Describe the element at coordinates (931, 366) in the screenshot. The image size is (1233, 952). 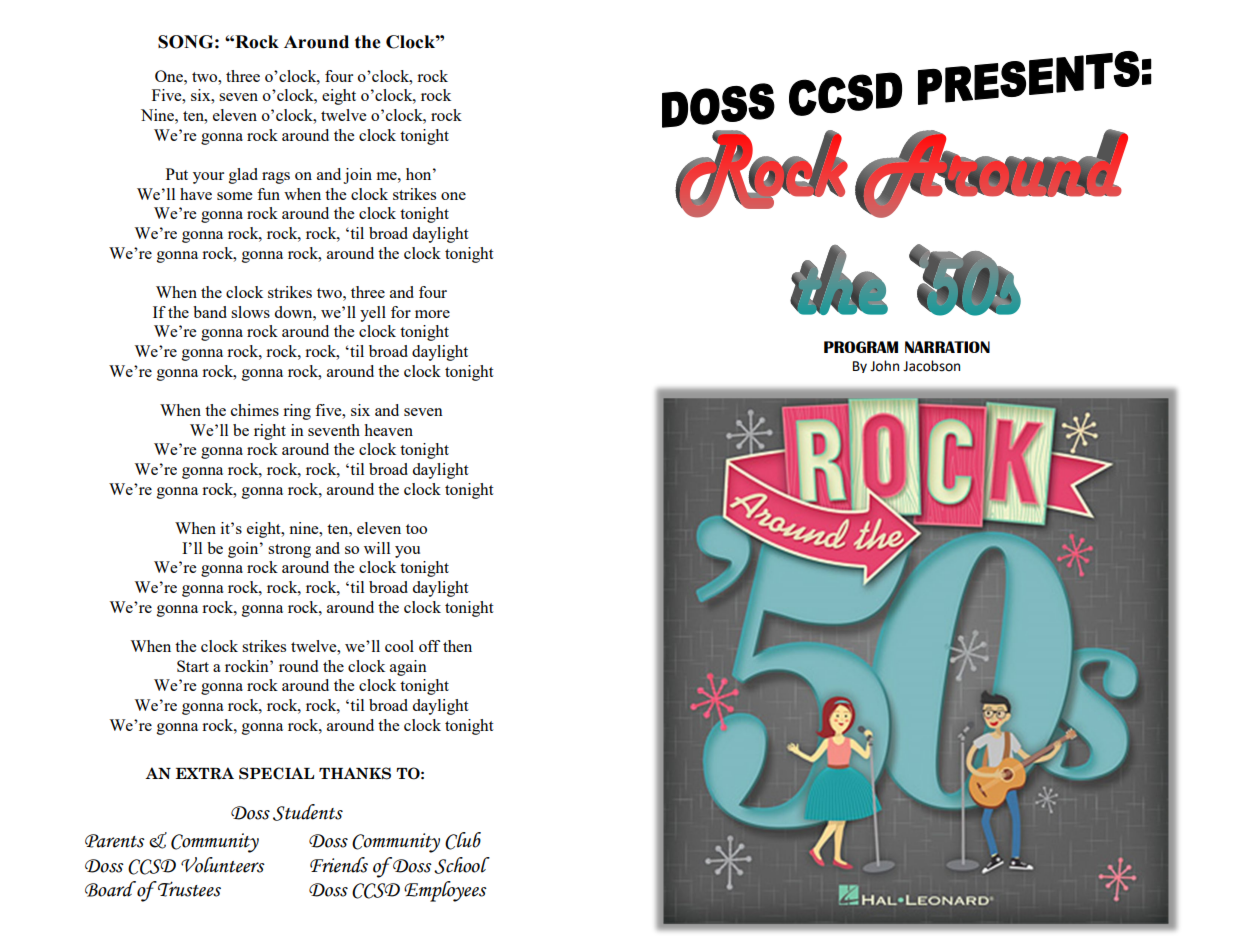
I see `Jacobson` at that location.
